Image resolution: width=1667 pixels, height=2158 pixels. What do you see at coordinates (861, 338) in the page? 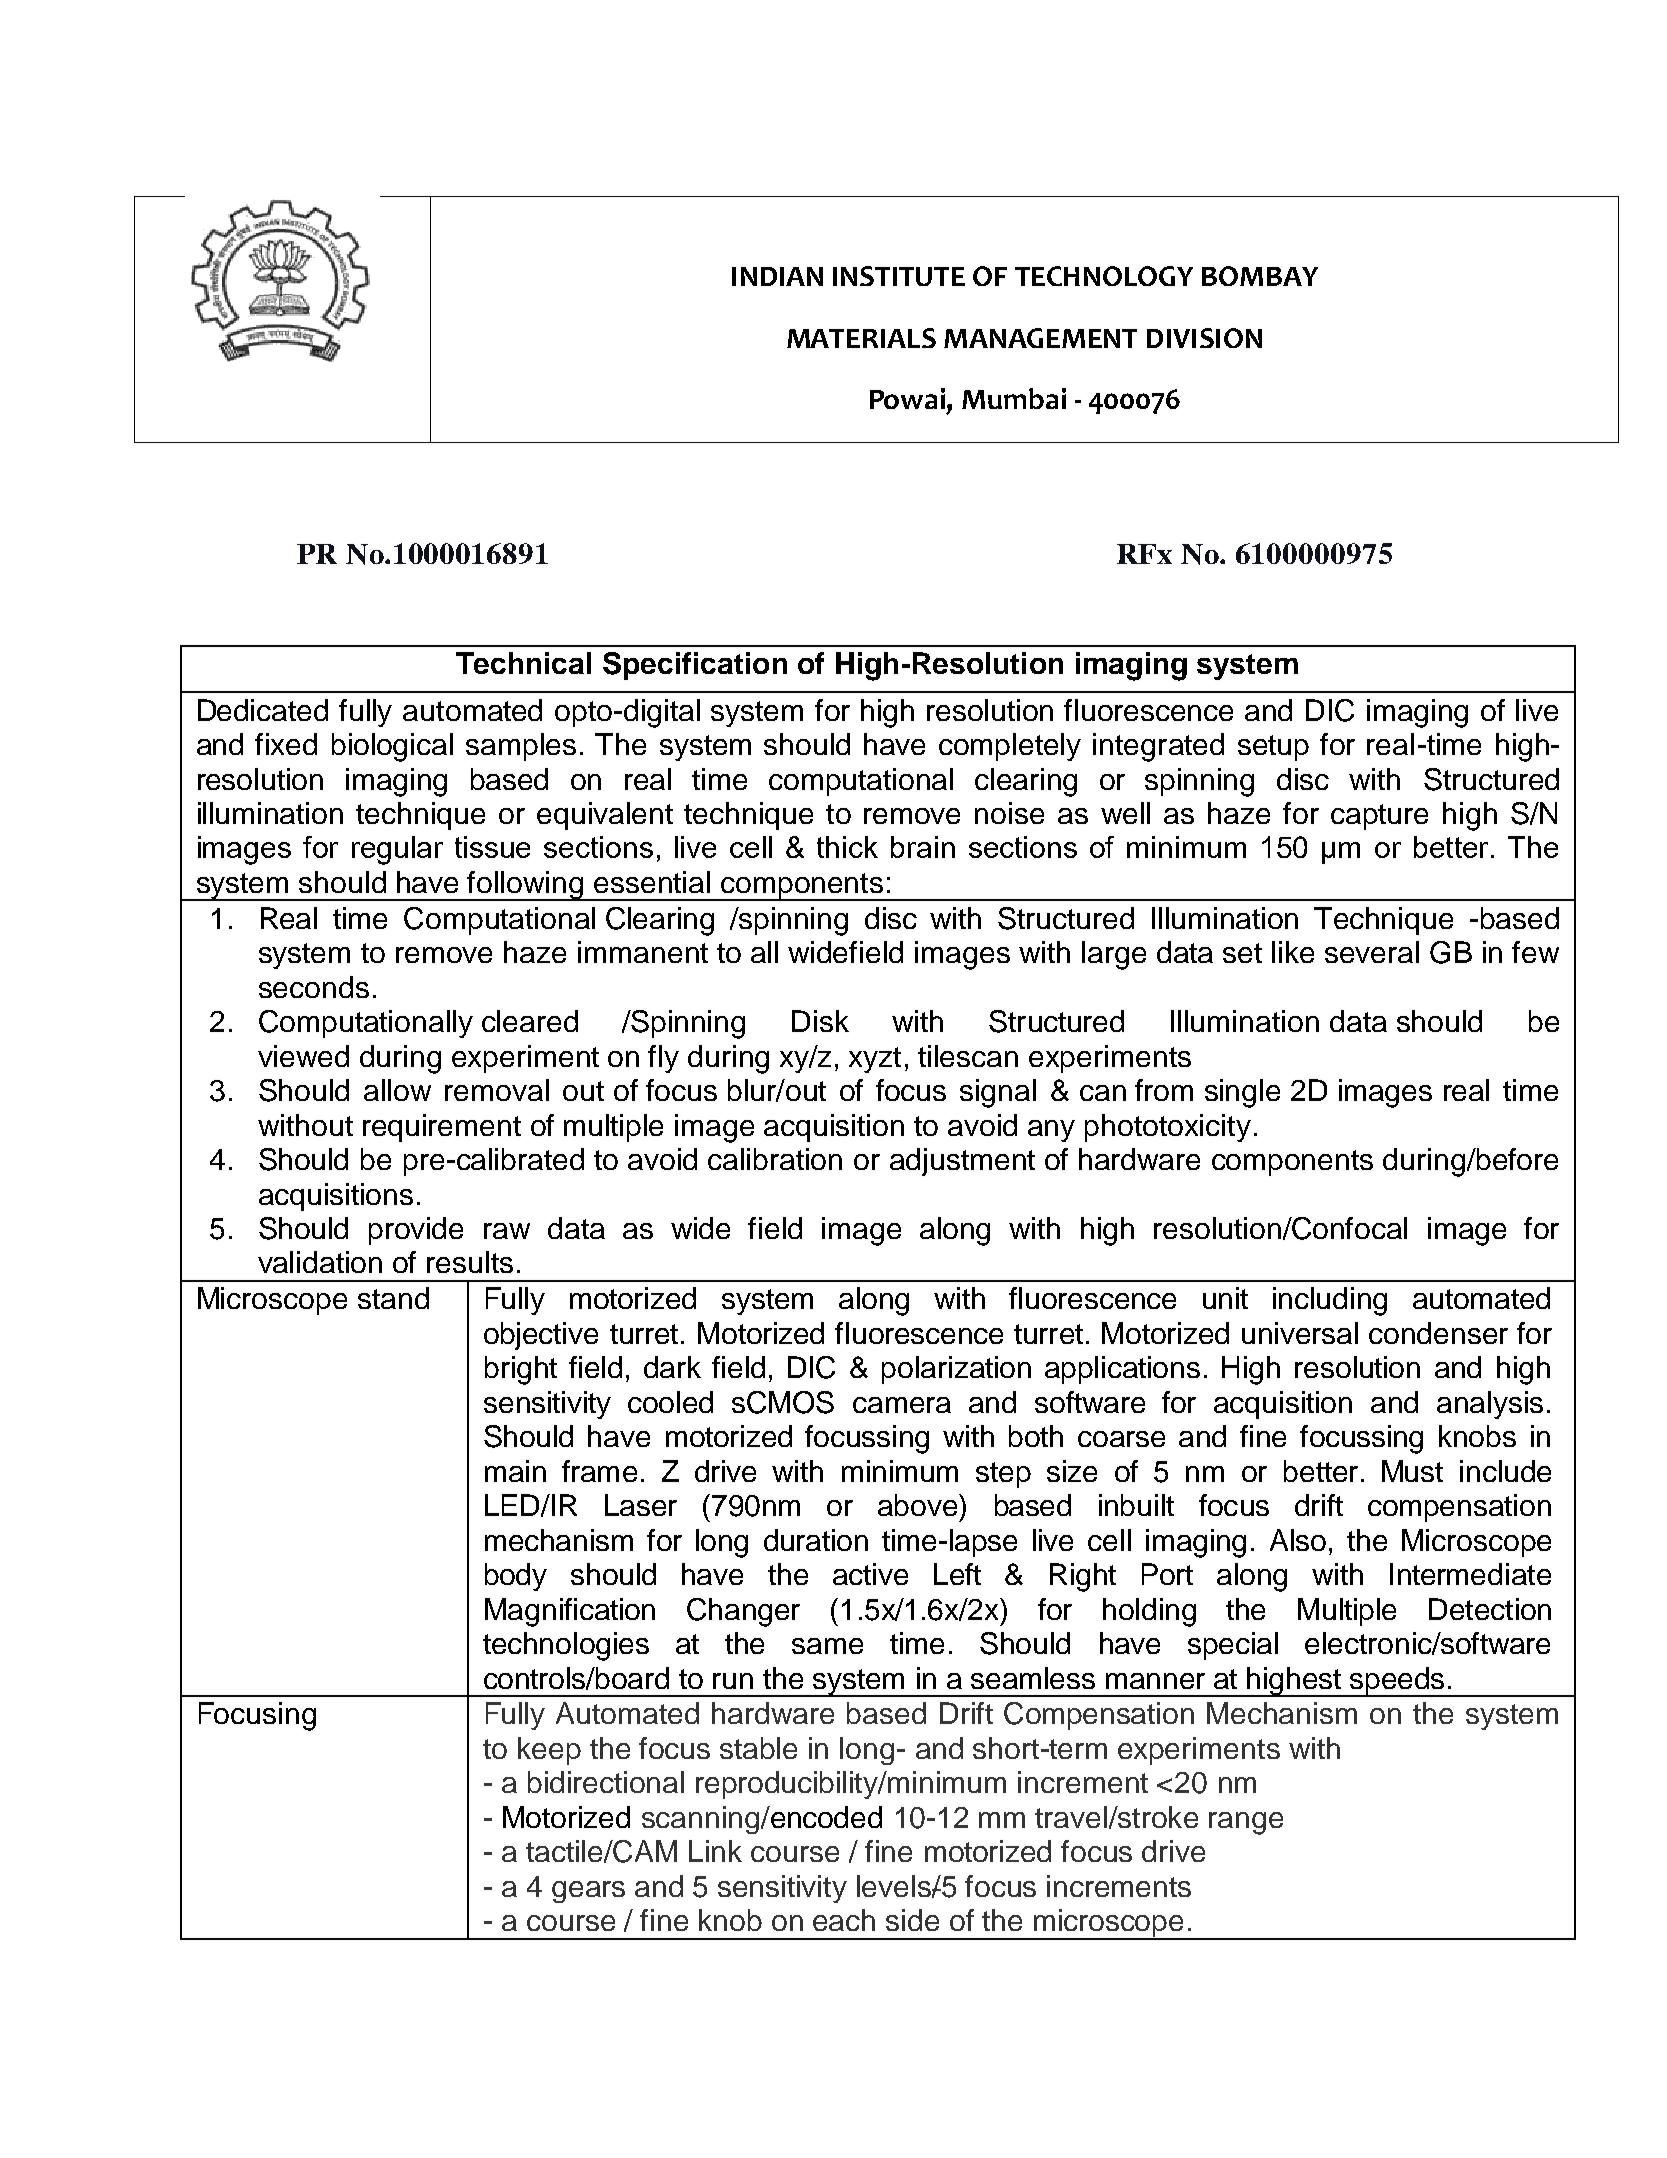
I see `MATERIALS` at bounding box center [861, 338].
